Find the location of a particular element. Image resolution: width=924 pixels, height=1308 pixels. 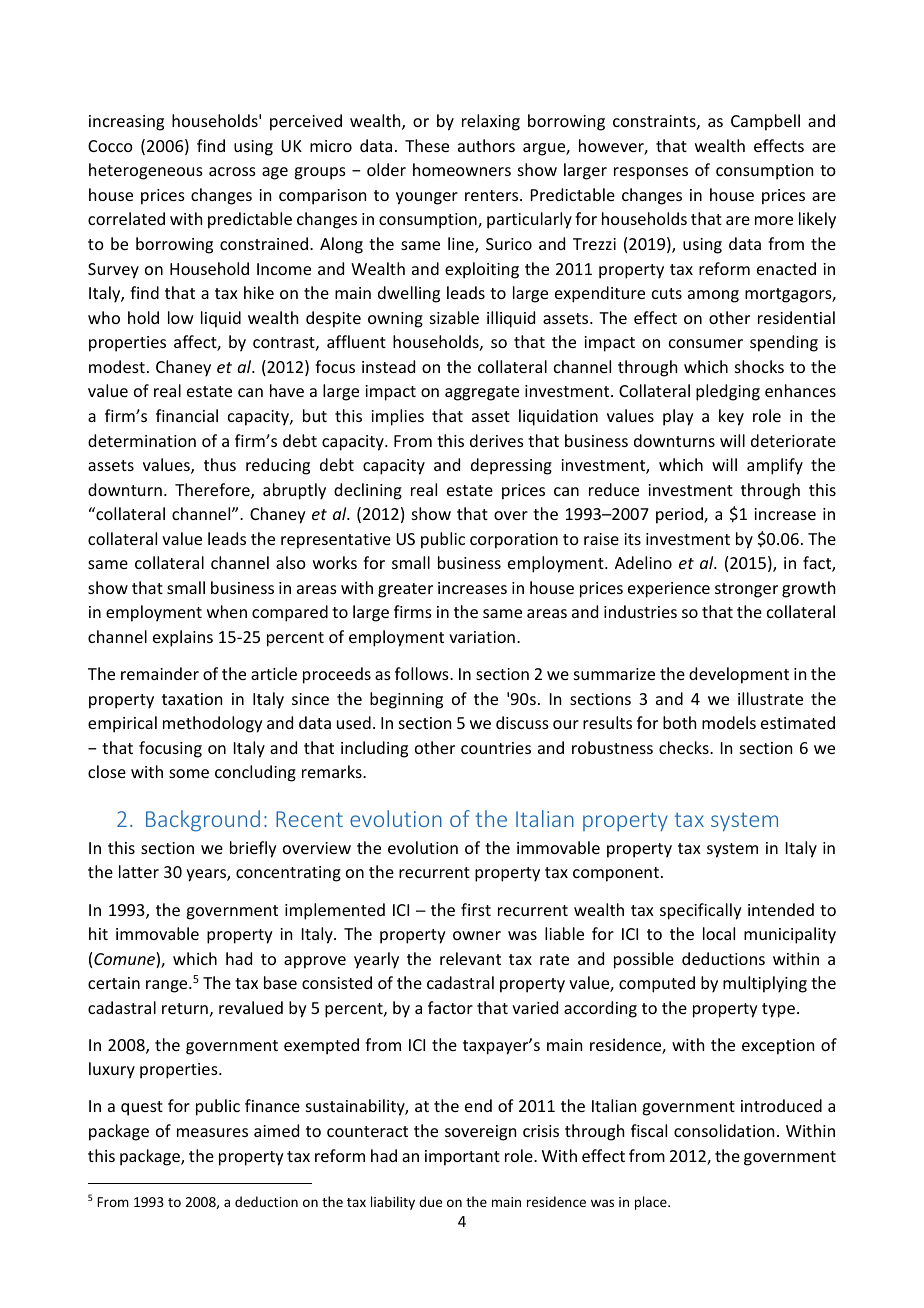

financial is located at coordinates (187, 415).
